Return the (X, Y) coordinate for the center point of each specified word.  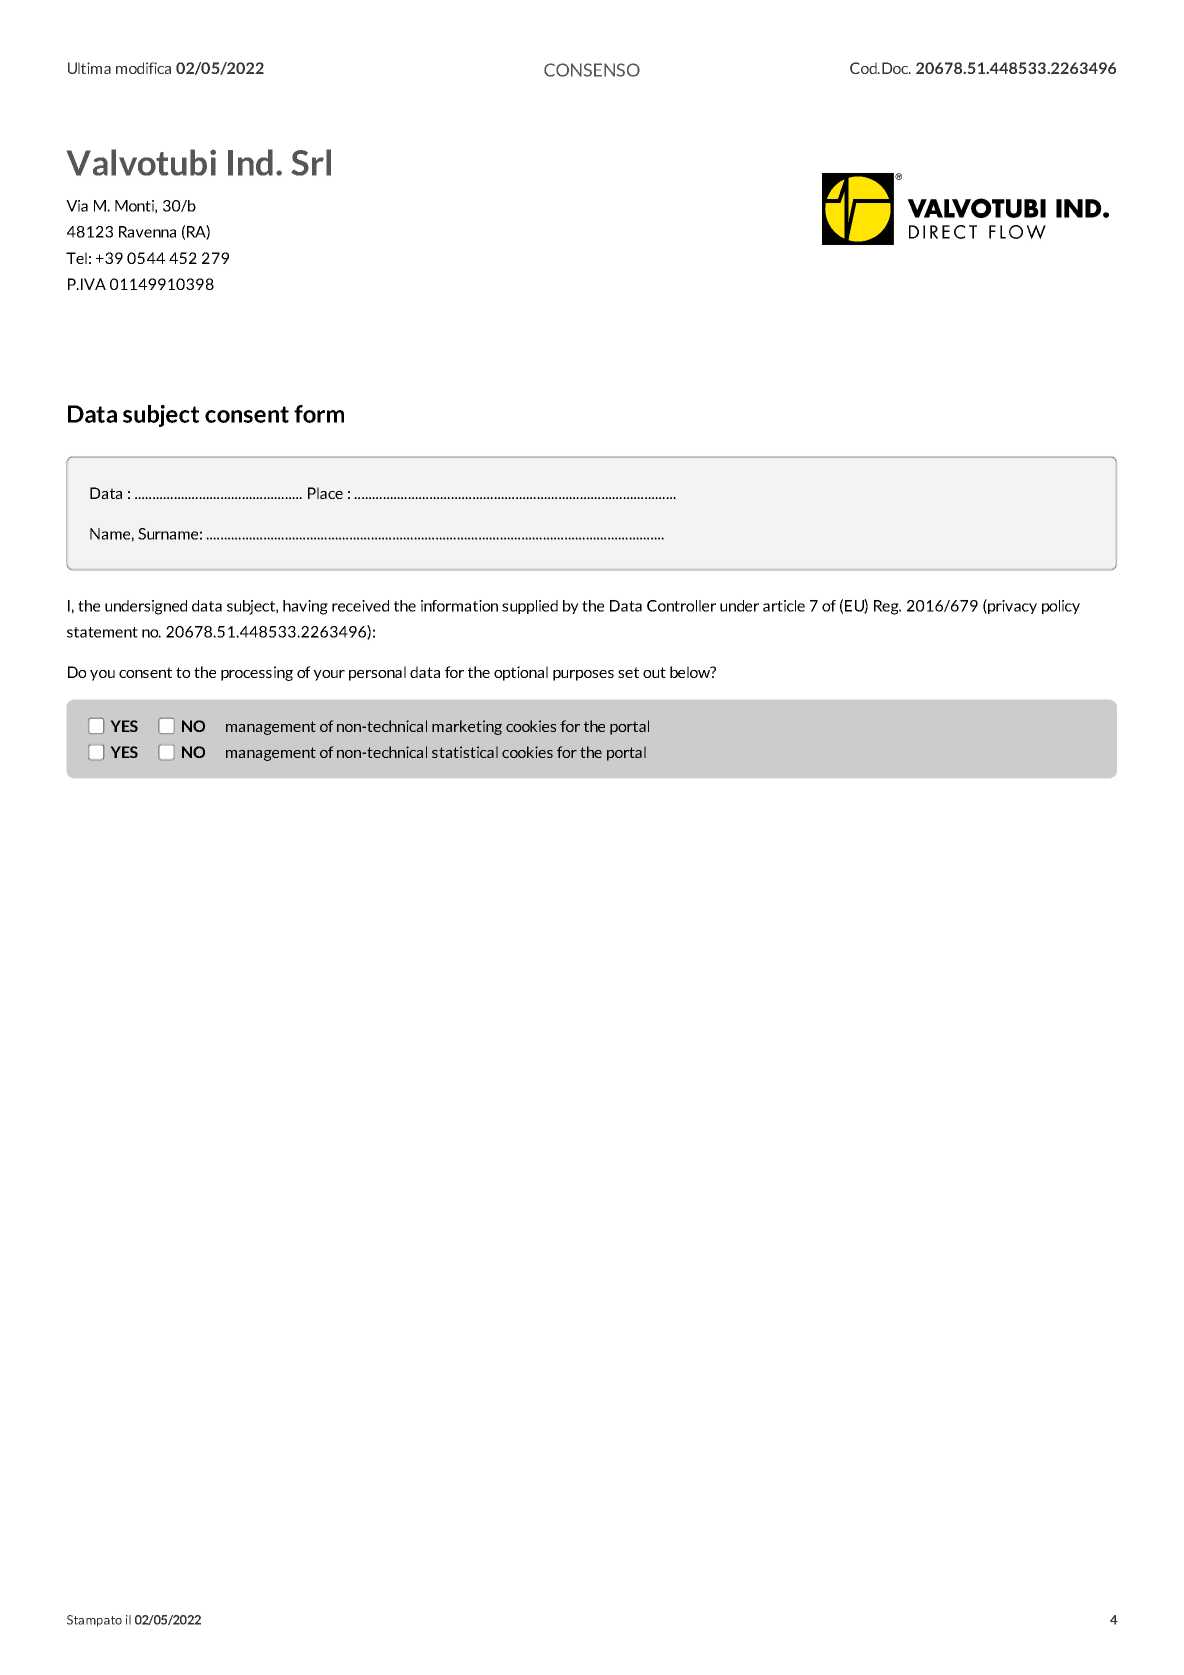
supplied (530, 607)
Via (77, 206)
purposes (583, 675)
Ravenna (147, 232)
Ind (250, 162)
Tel (76, 258)
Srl (311, 162)
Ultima (89, 68)
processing (257, 673)
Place (325, 493)
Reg (887, 607)
